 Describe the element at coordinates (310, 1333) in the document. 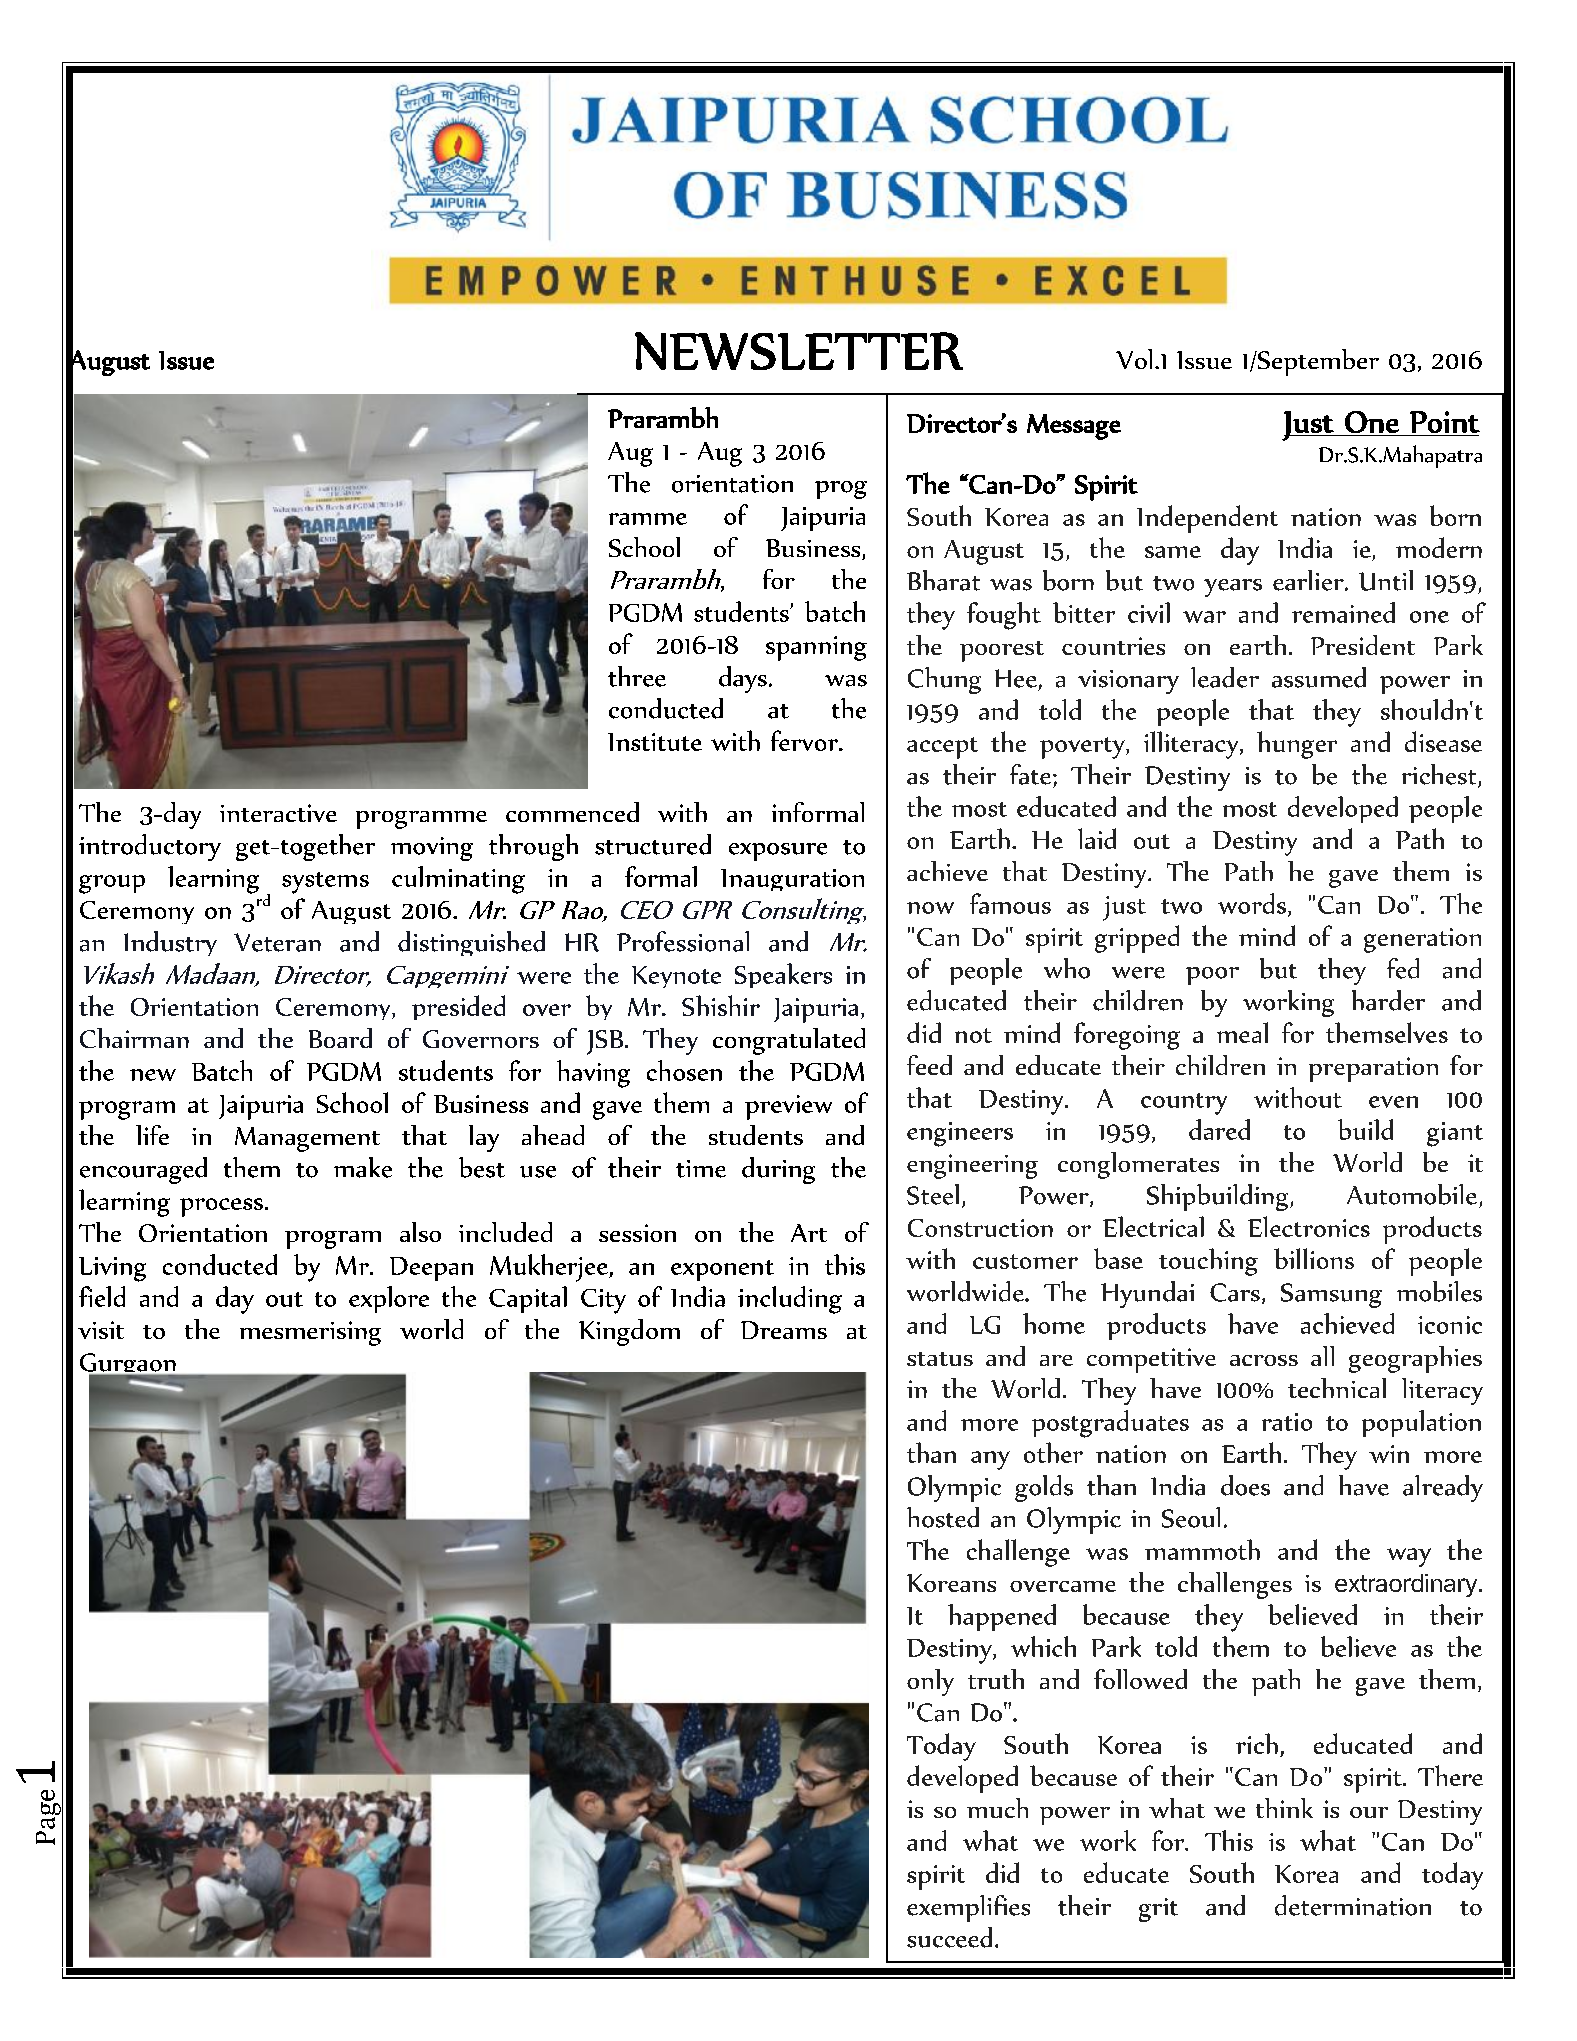

I see `mesmerising` at that location.
